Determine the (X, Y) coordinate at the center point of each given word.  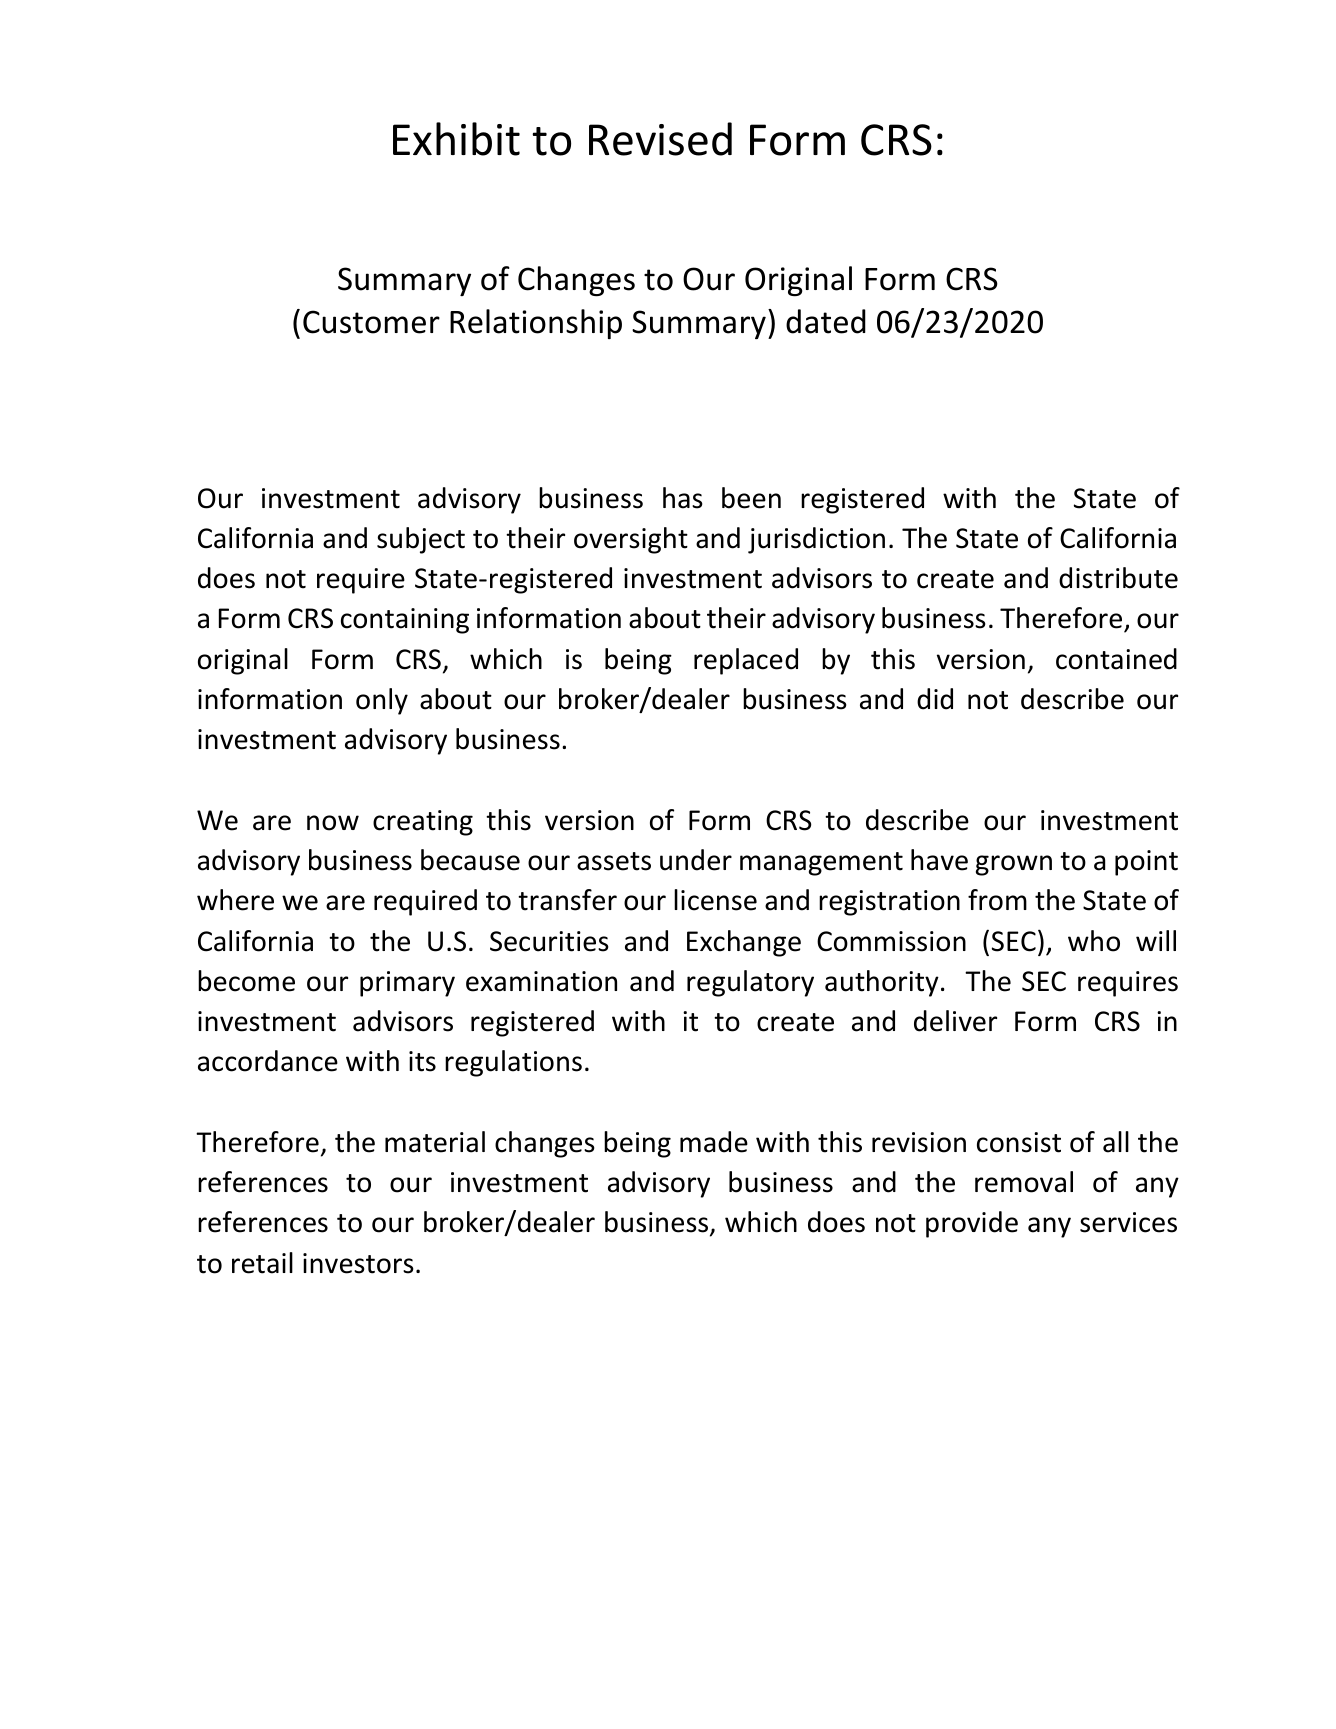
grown (1014, 865)
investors (358, 1263)
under (696, 860)
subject (421, 540)
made (714, 1142)
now (333, 823)
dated (826, 321)
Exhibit (456, 139)
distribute (1118, 578)
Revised (660, 139)
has (683, 498)
